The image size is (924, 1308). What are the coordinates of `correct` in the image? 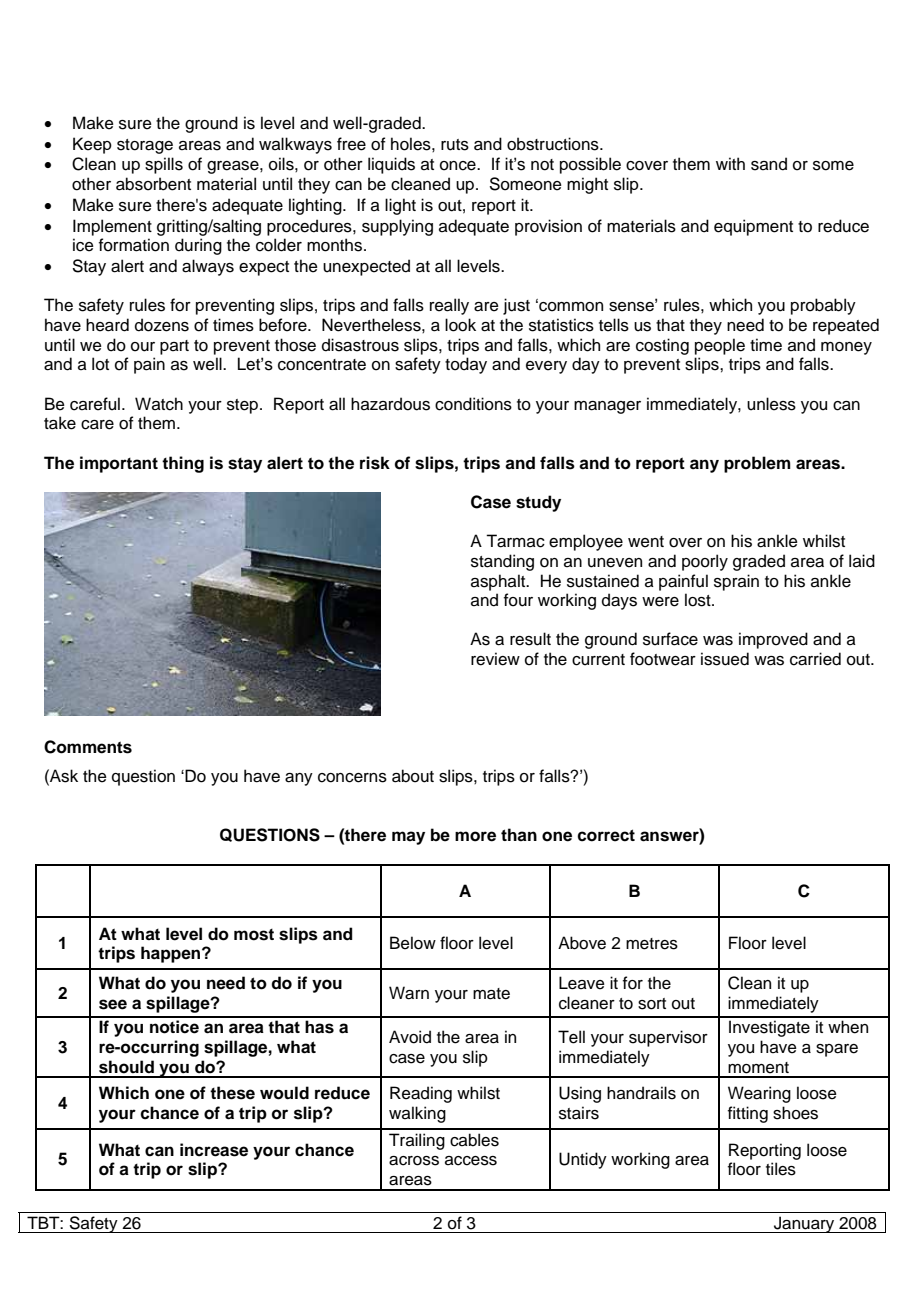 It's located at (606, 835).
